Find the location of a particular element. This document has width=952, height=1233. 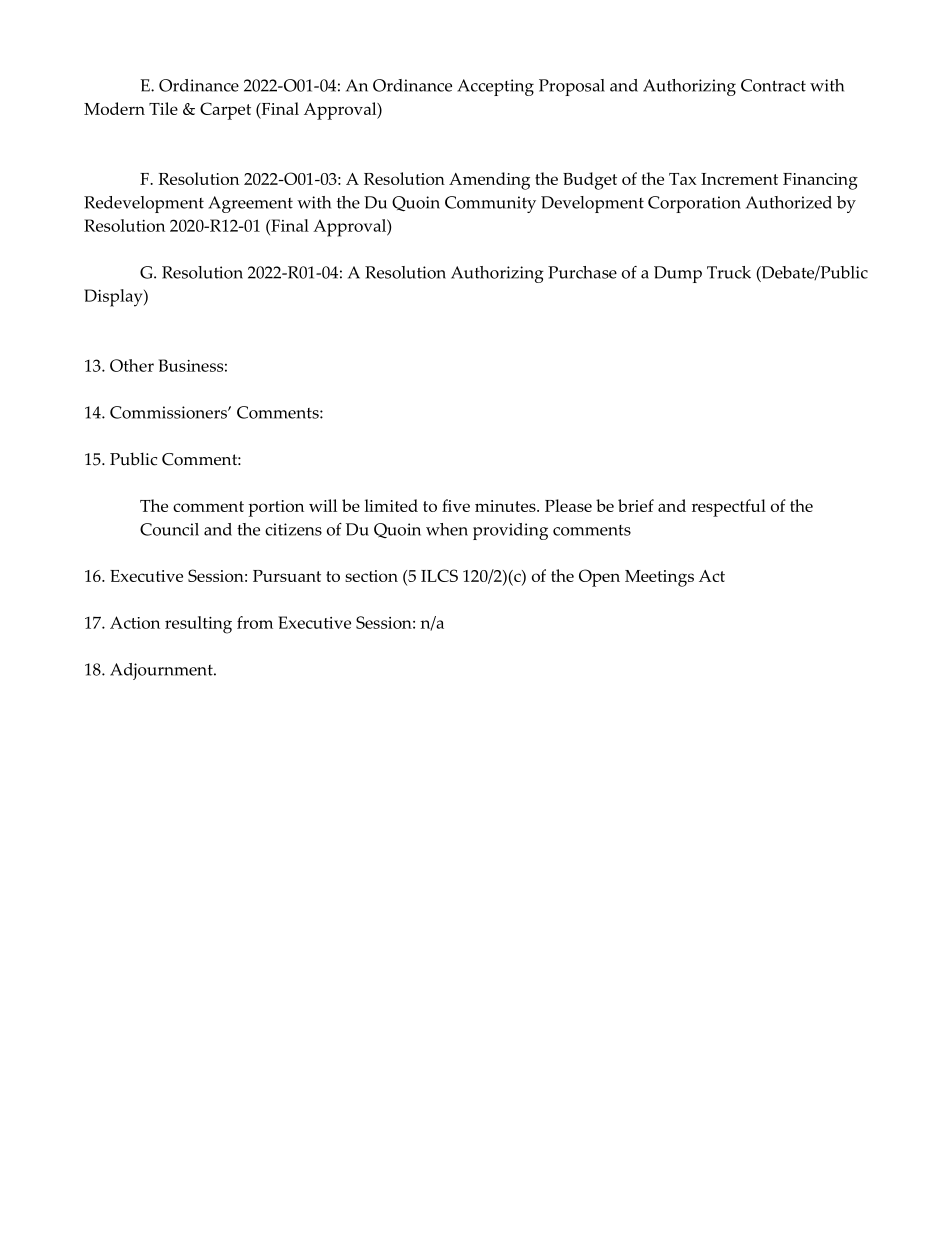

Tile is located at coordinates (163, 108).
